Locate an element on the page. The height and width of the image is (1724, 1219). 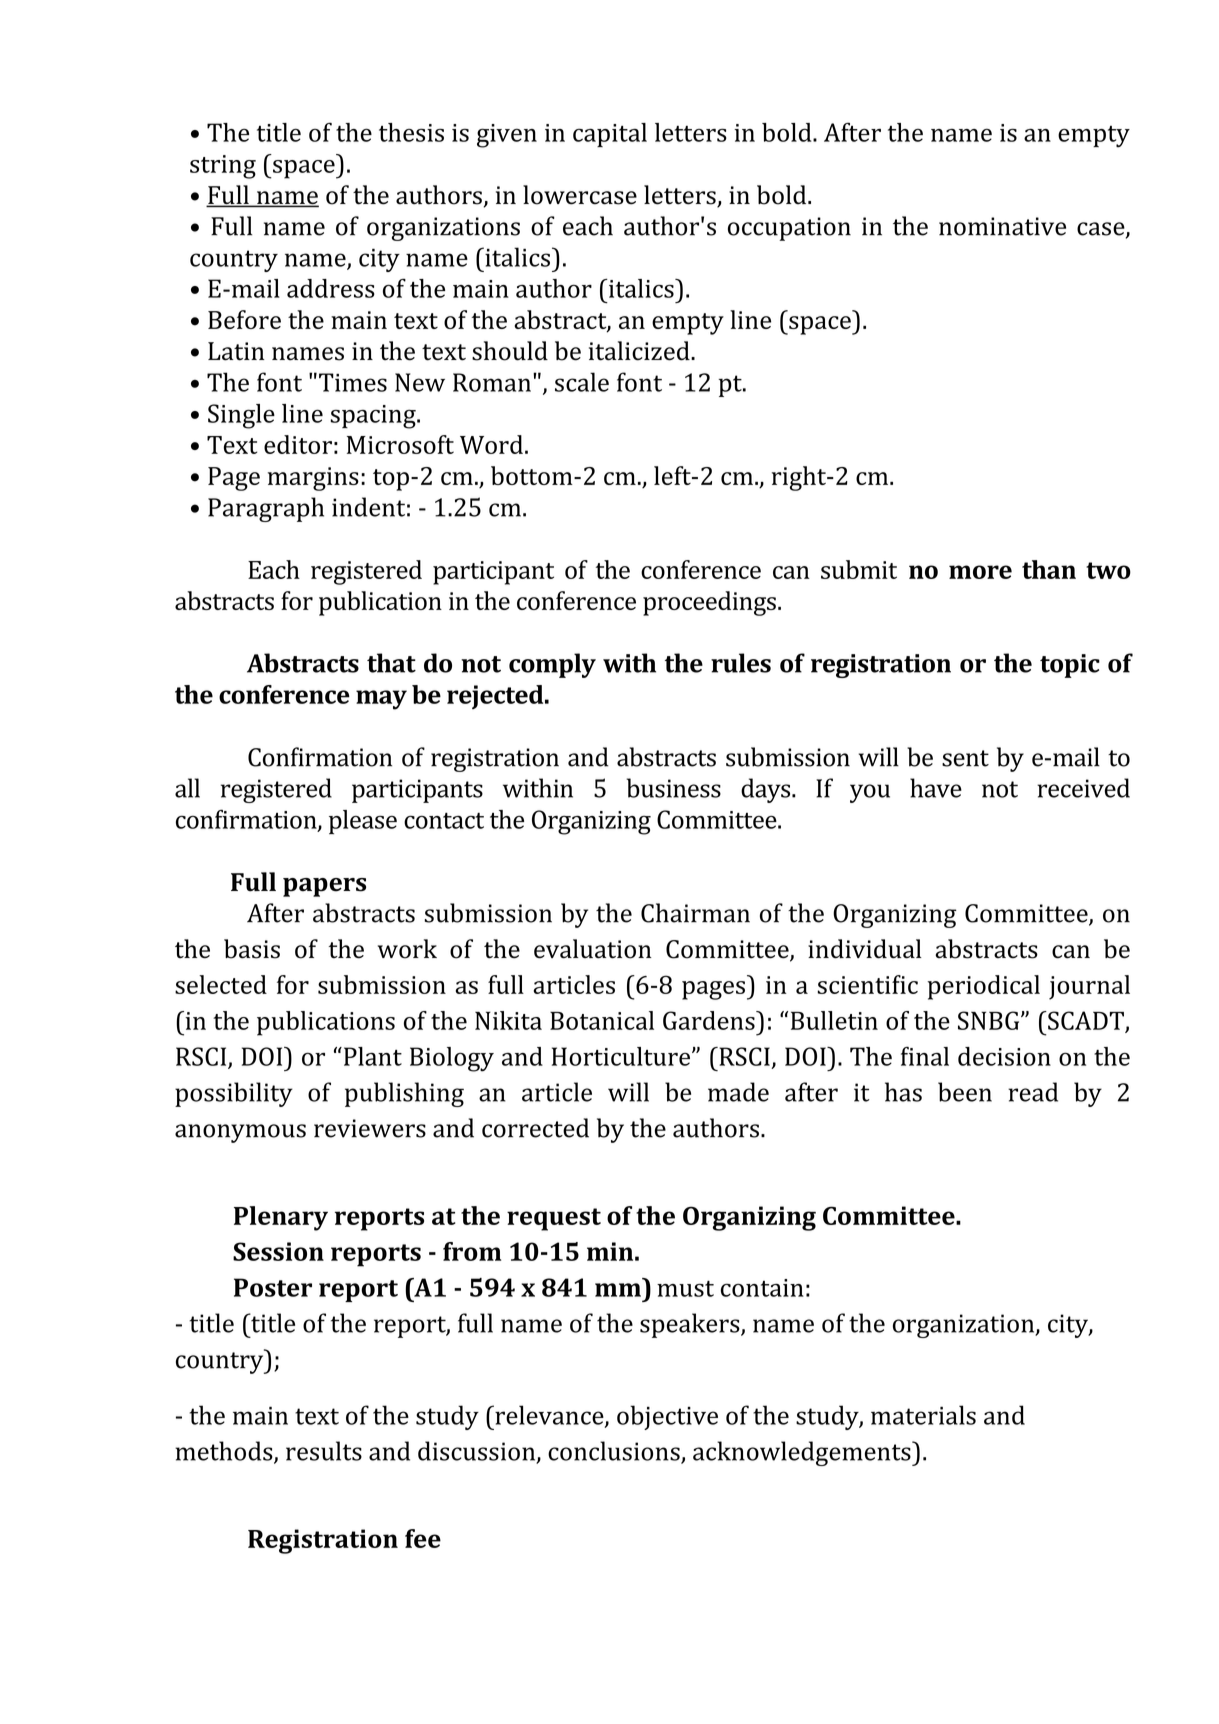
proceedings is located at coordinates (709, 603).
